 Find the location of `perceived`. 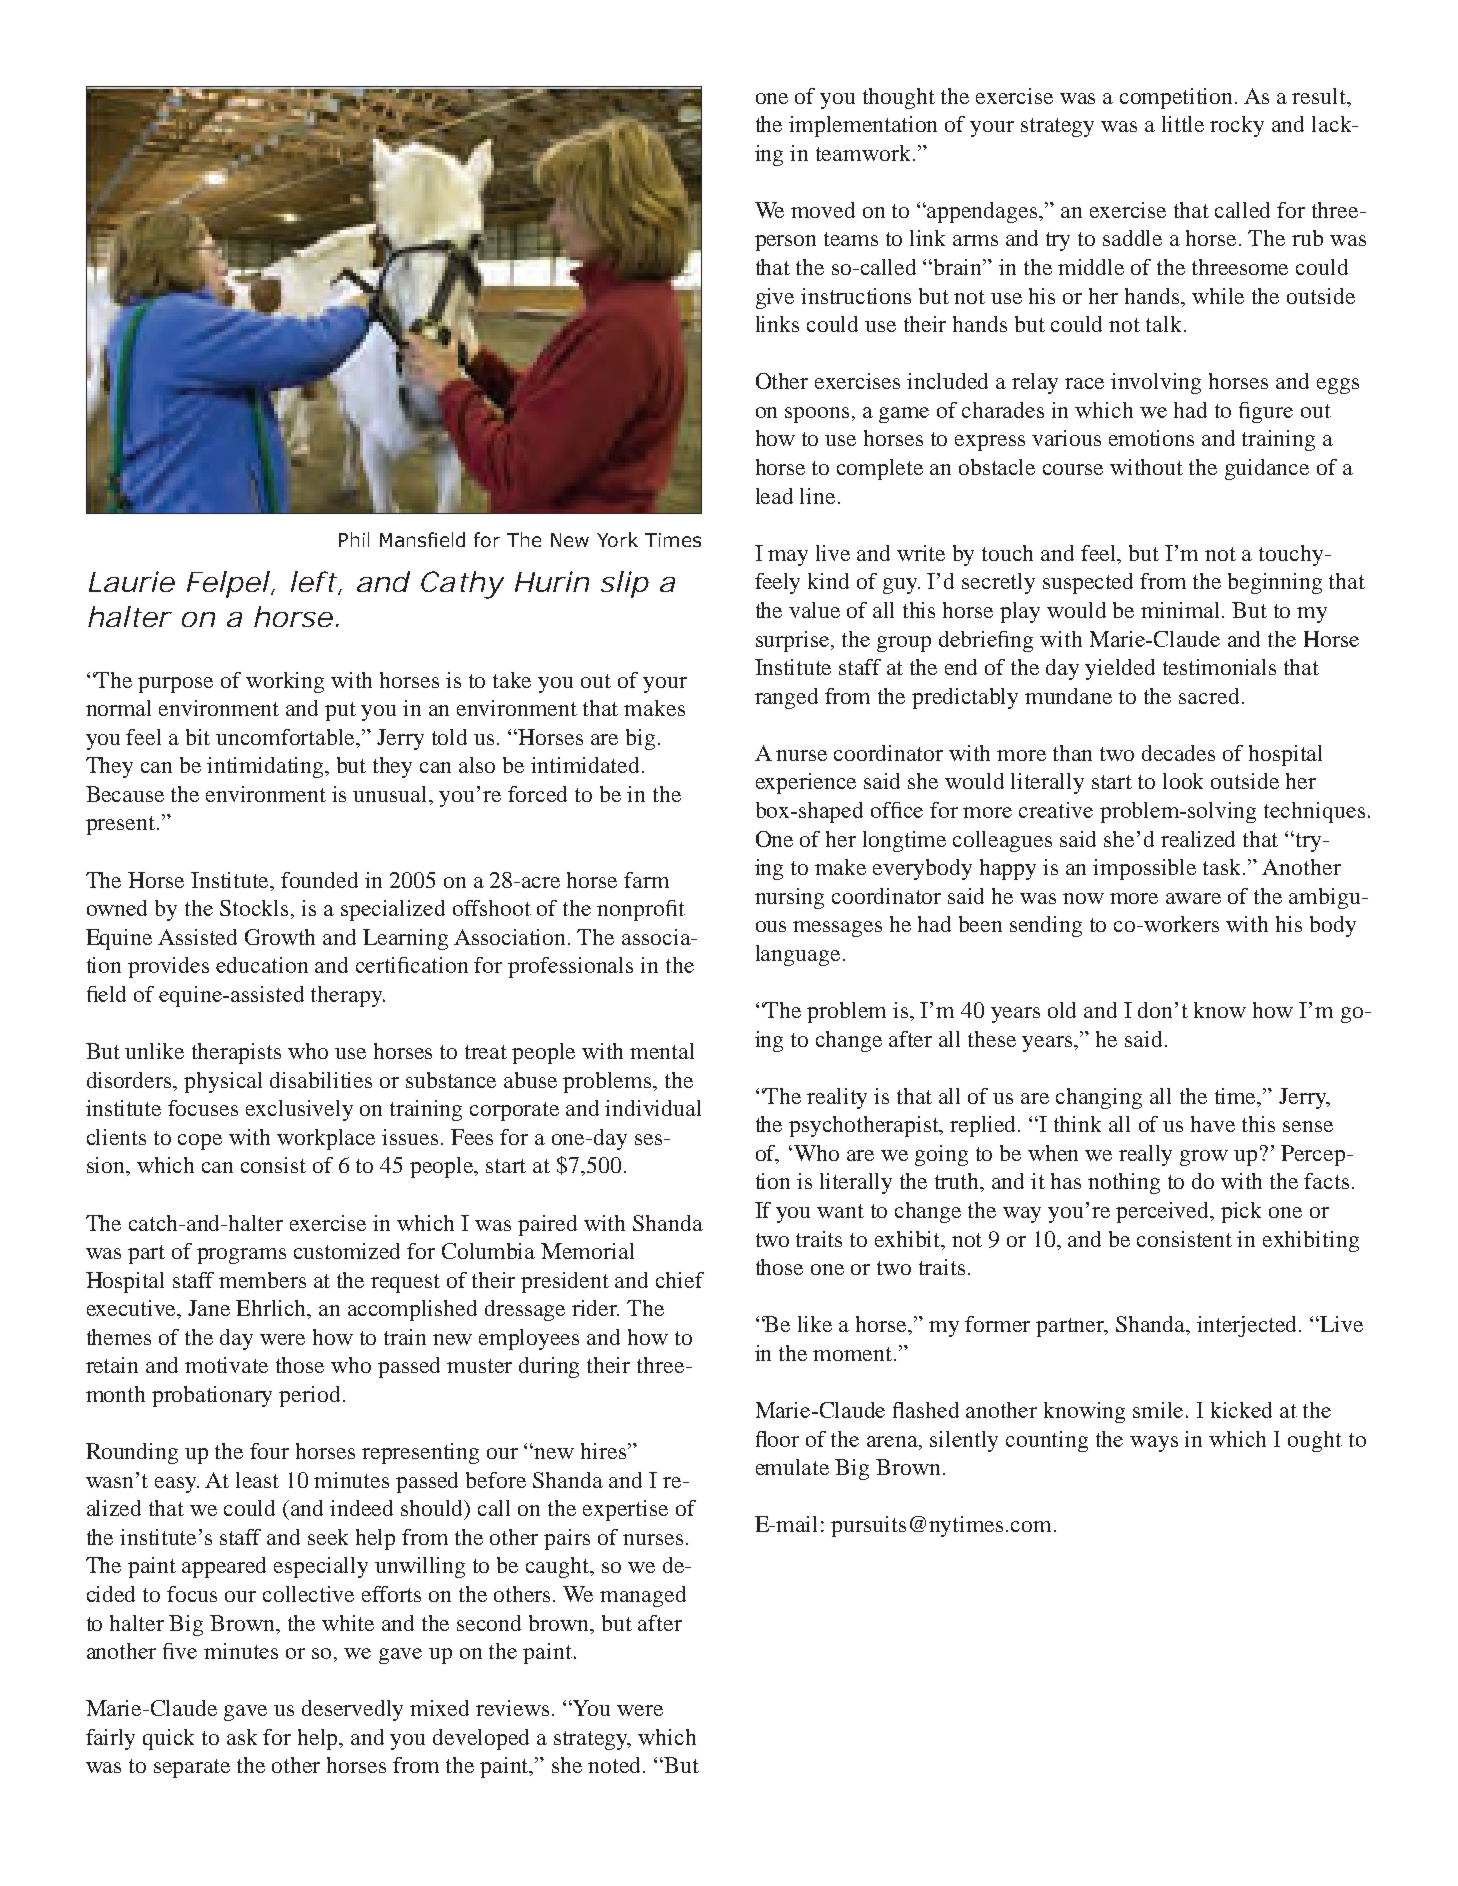

perceived is located at coordinates (1164, 1212).
